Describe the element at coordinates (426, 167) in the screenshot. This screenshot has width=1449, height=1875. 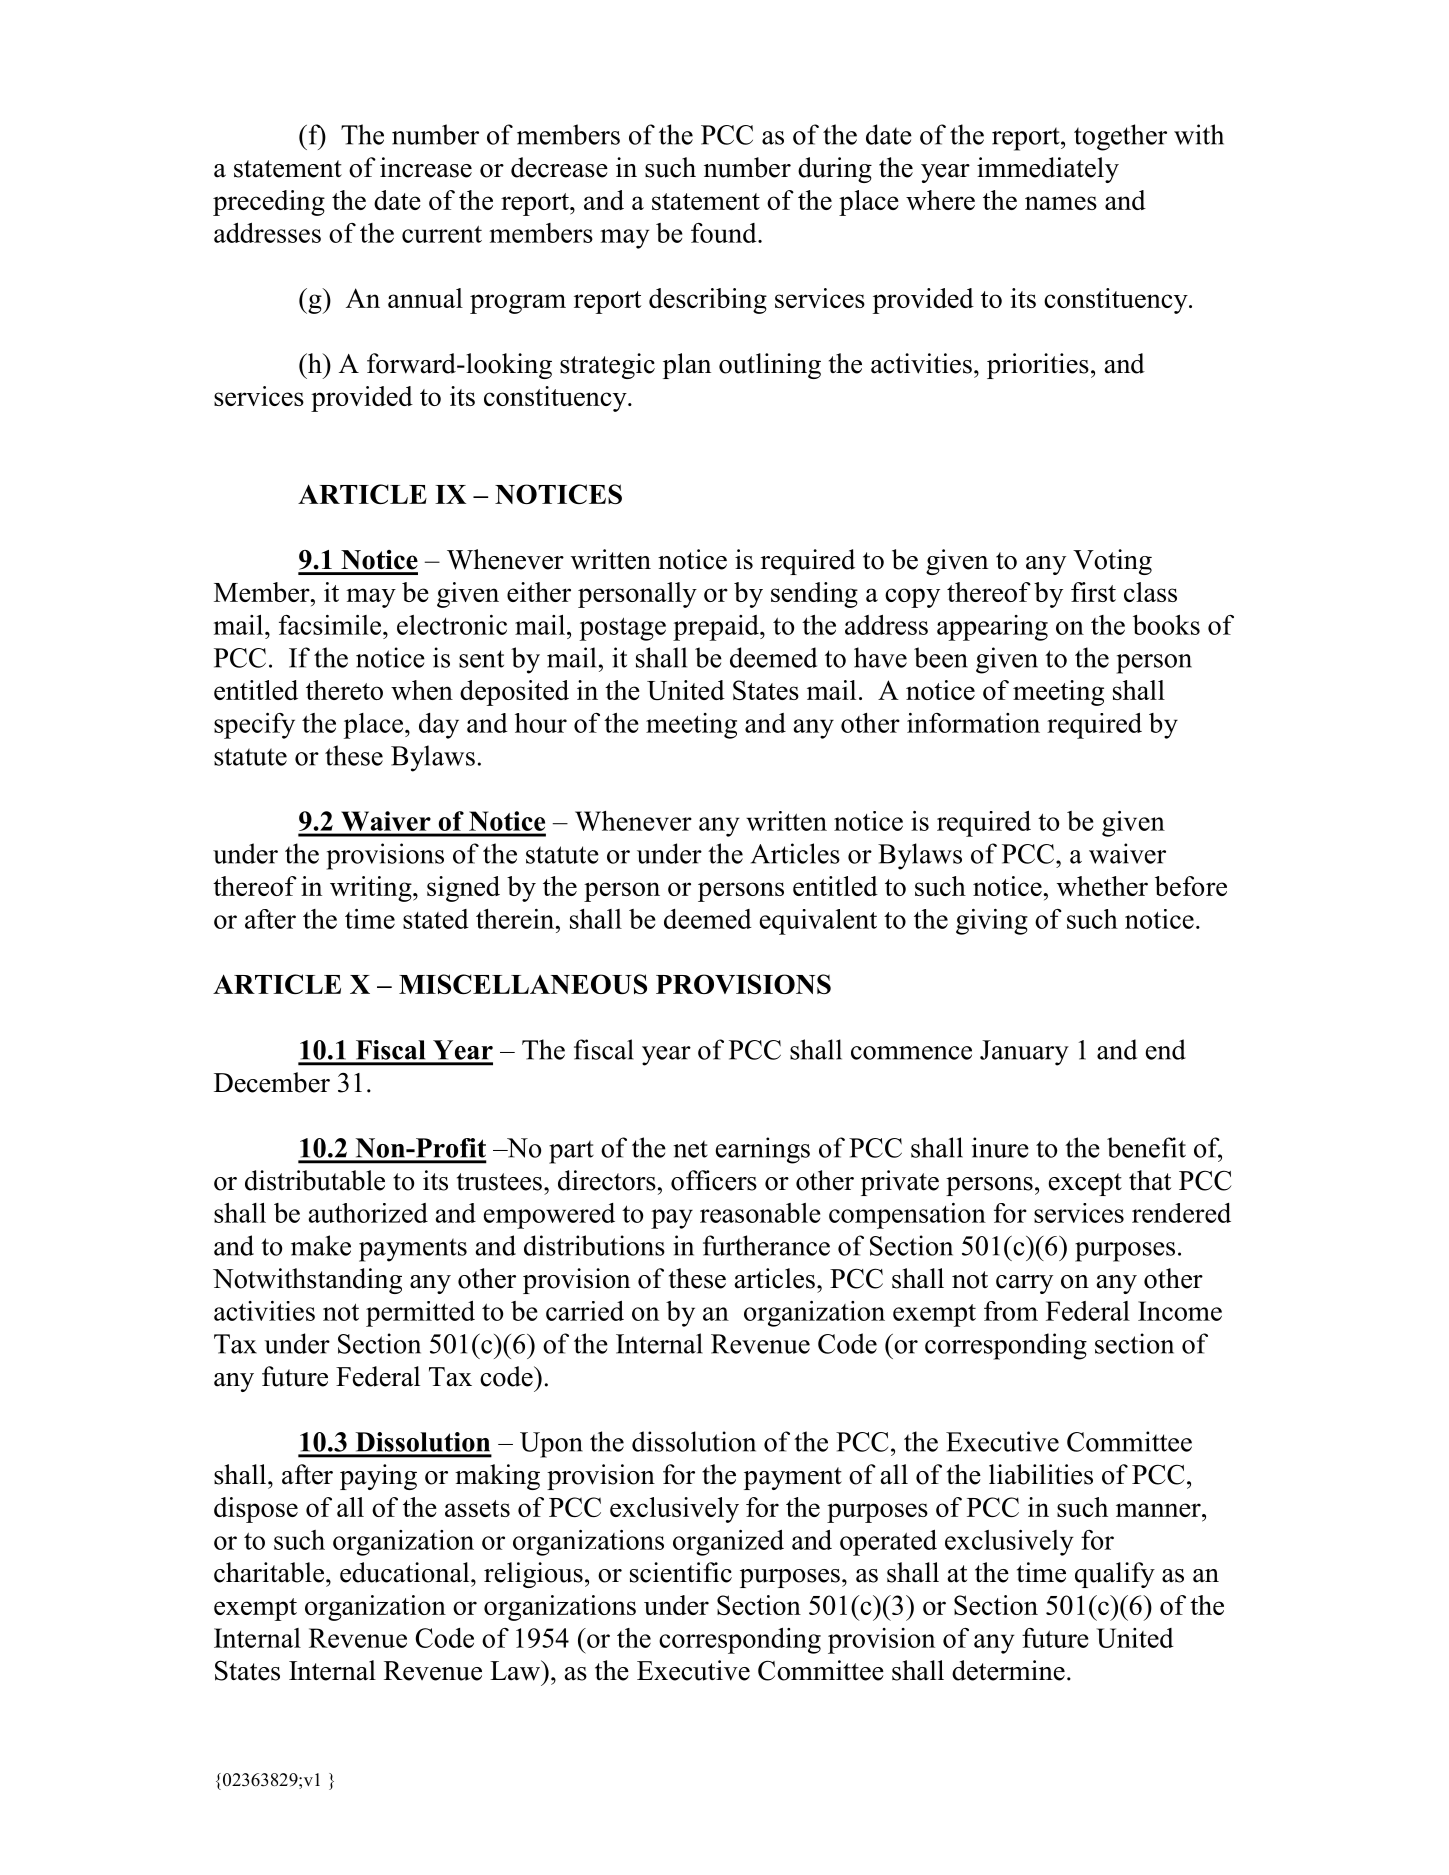
I see `increase` at that location.
